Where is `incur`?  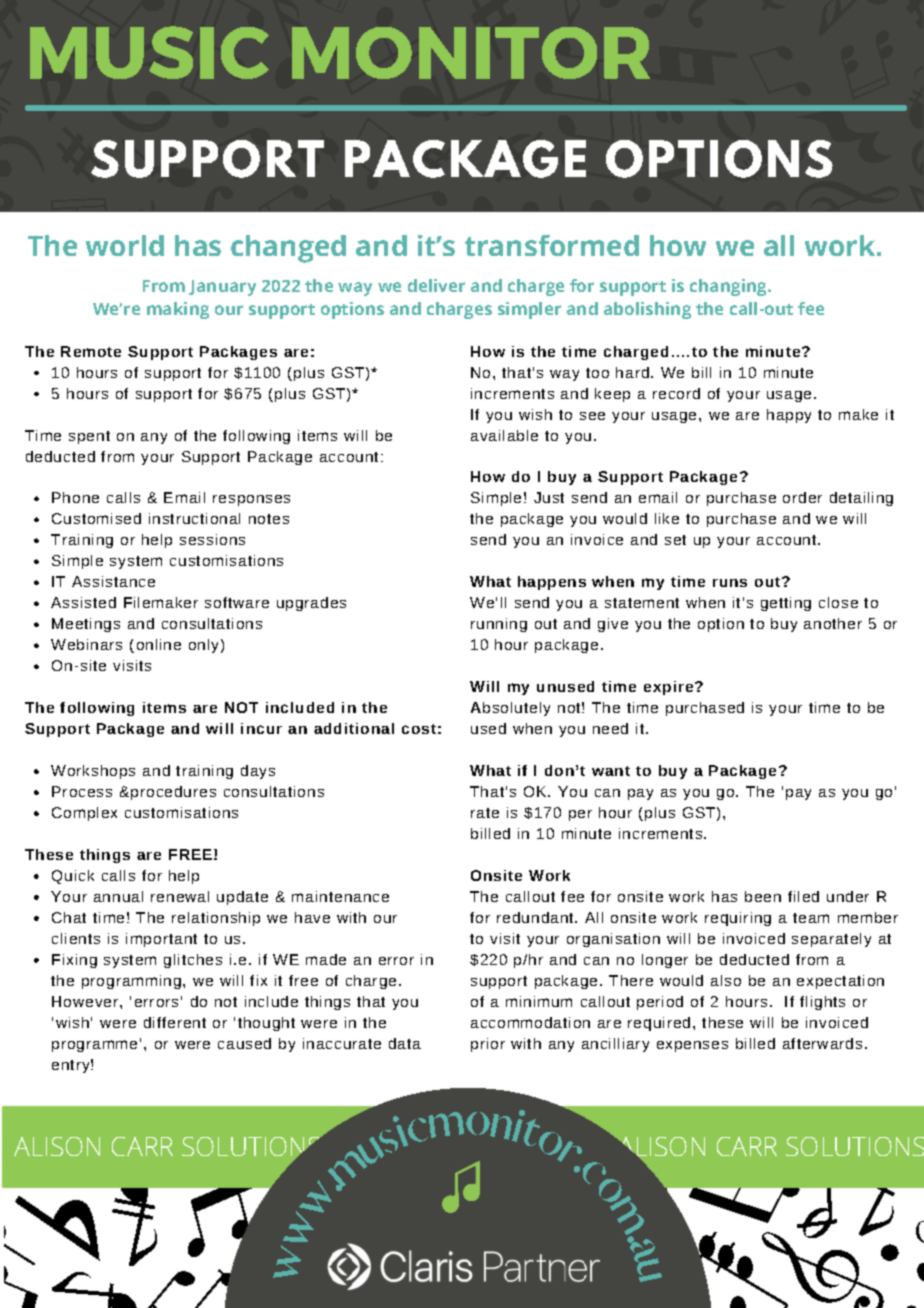 incur is located at coordinates (261, 728).
